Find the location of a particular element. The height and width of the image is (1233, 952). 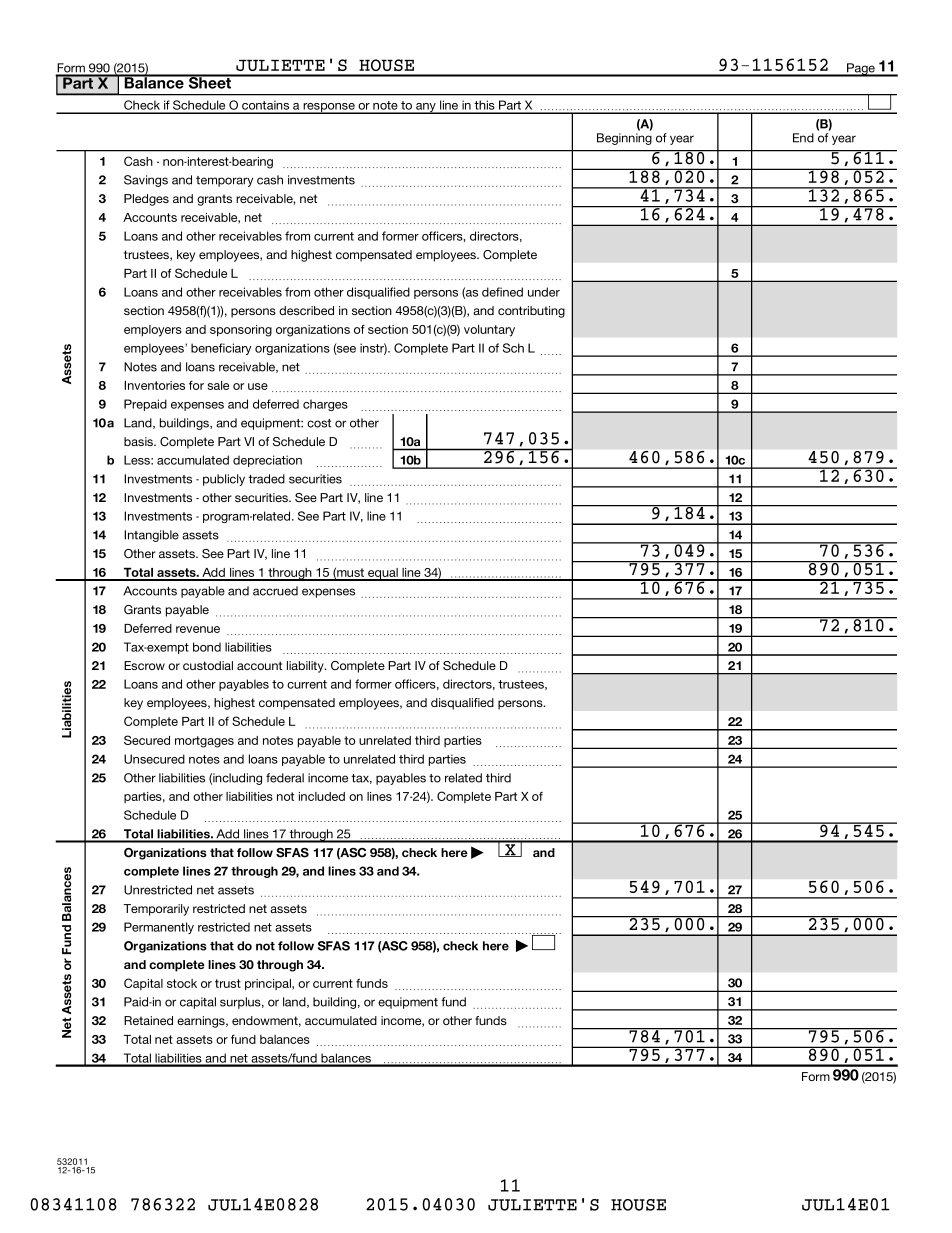

contributing is located at coordinates (531, 312).
